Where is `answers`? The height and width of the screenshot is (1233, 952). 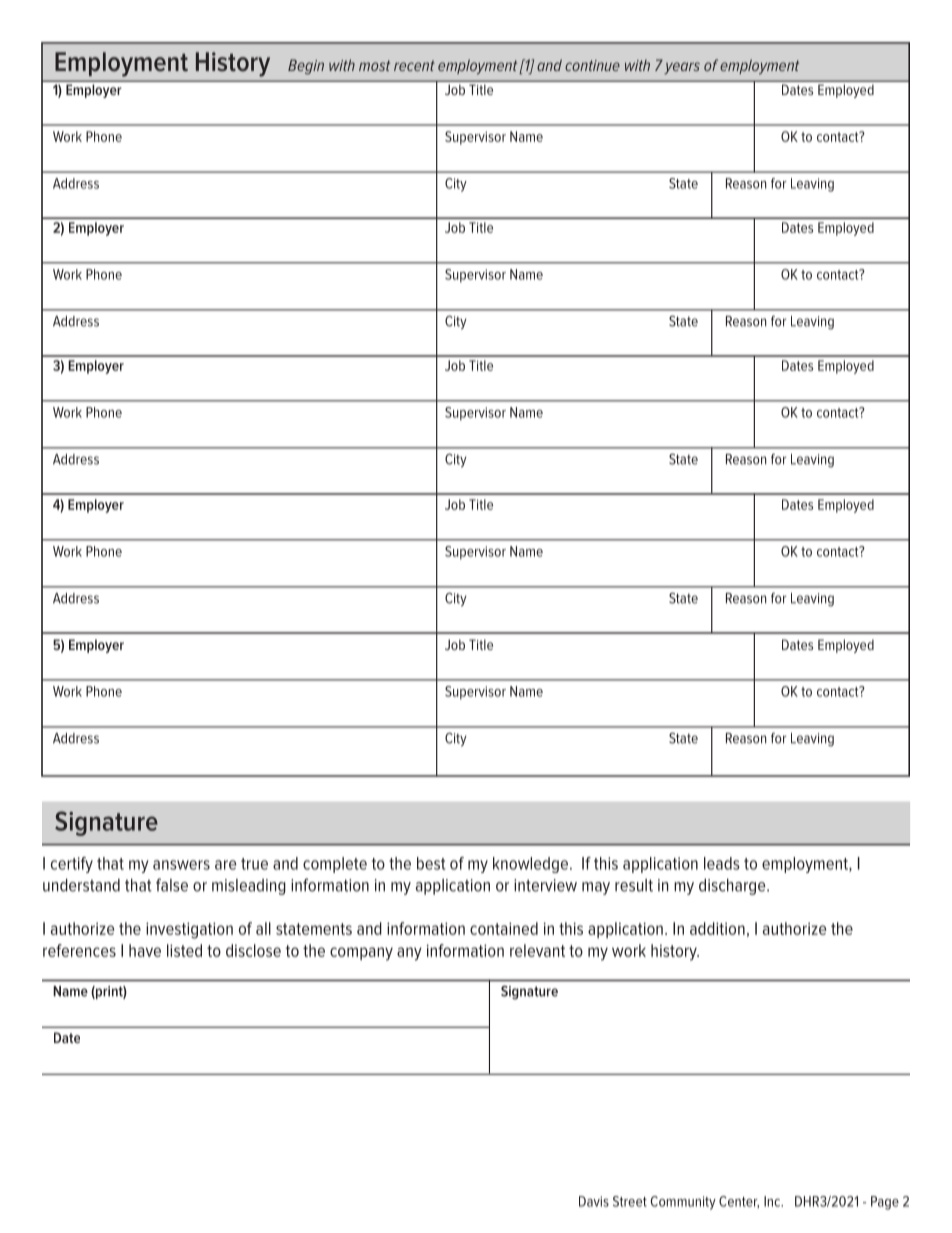 answers is located at coordinates (181, 865).
